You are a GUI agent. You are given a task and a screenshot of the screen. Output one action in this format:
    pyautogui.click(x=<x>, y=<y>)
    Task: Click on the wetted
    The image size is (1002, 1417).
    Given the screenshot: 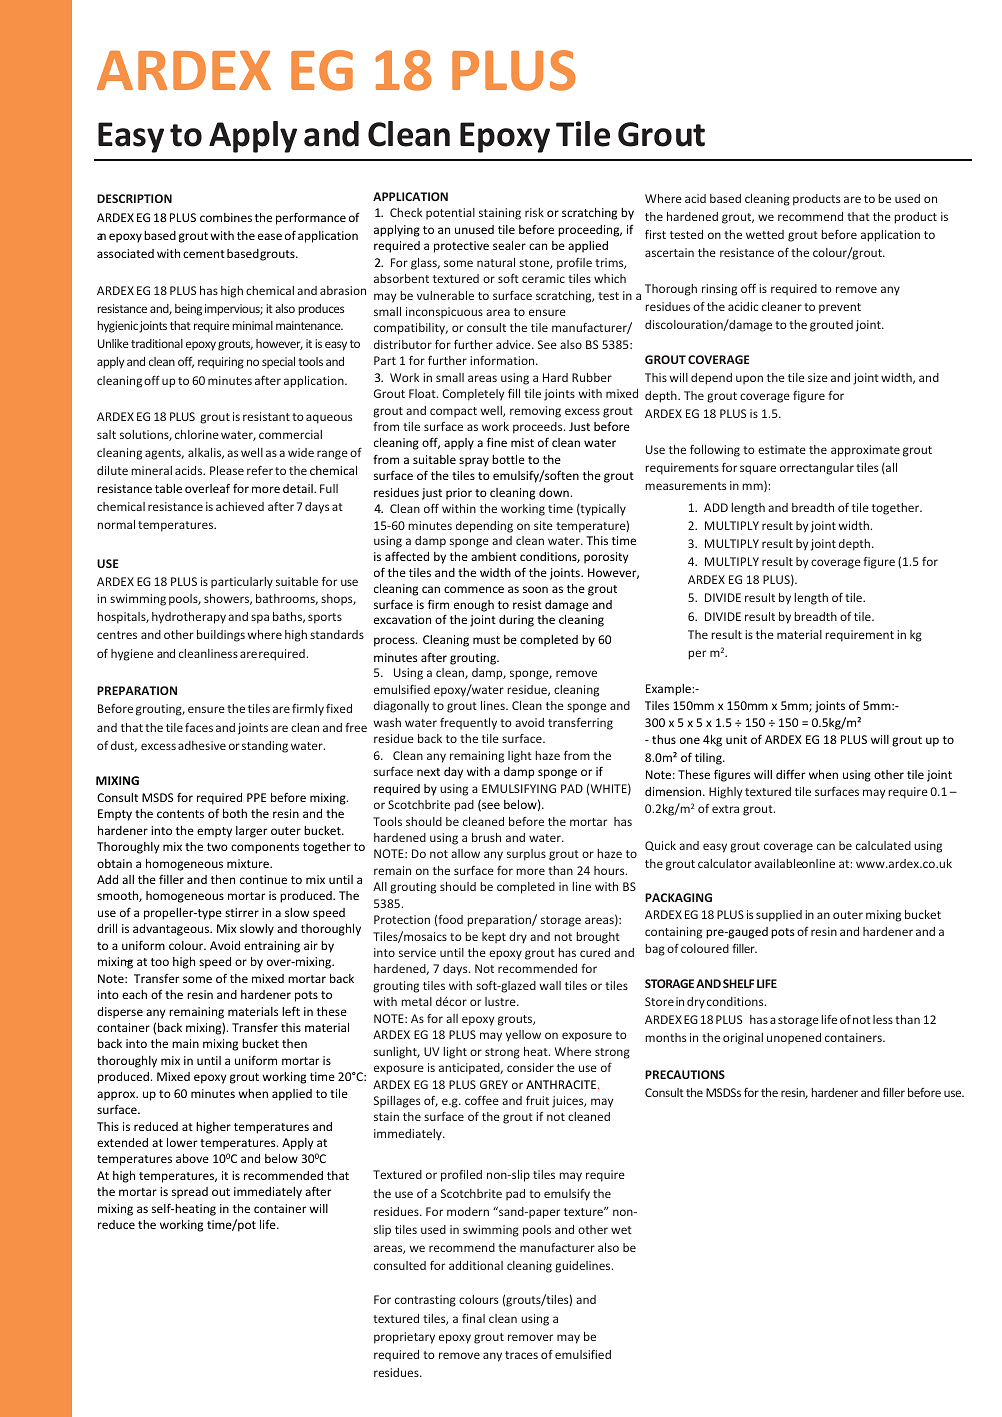 What is the action you would take?
    pyautogui.click(x=765, y=234)
